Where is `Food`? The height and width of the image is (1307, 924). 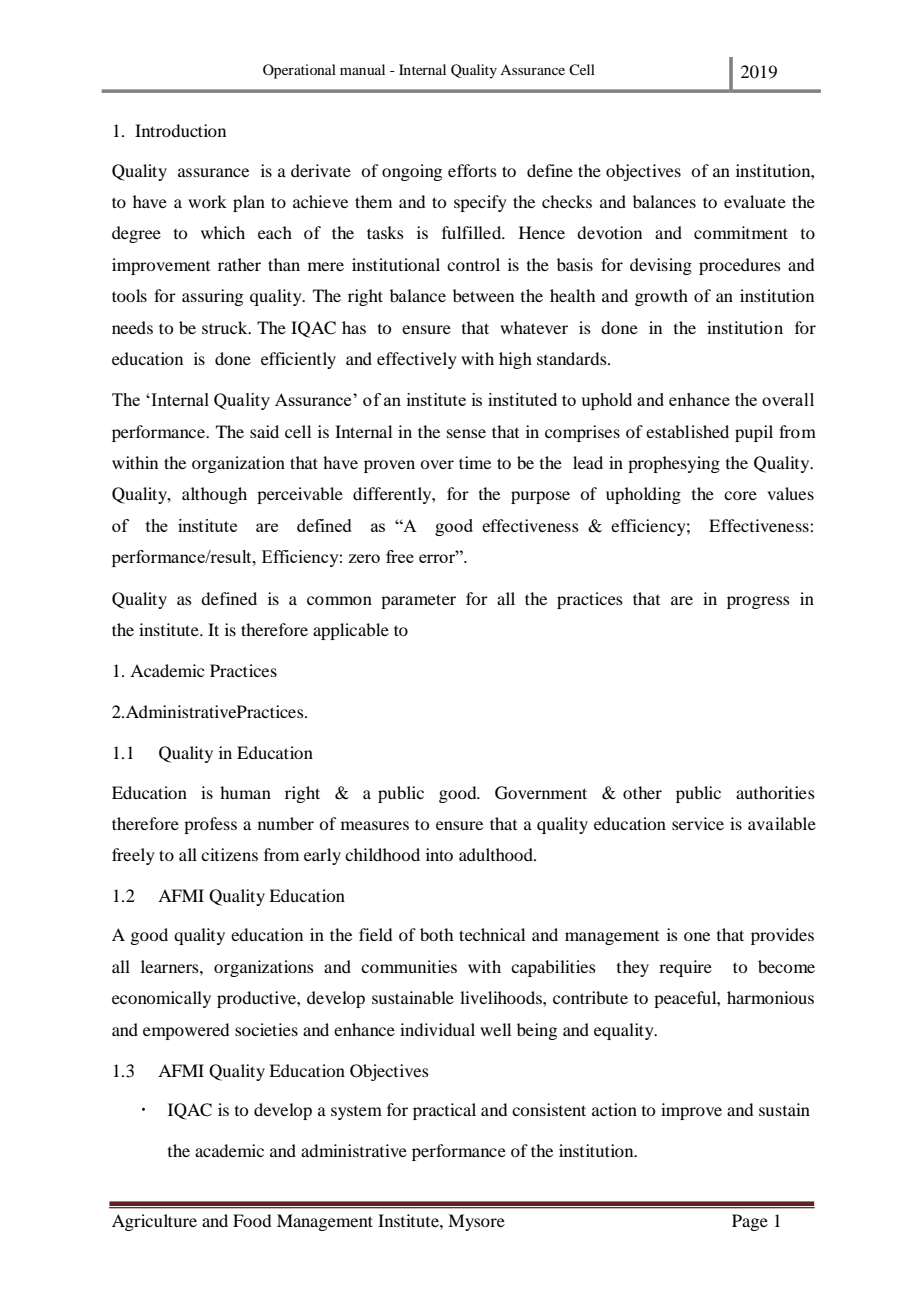 Food is located at coordinates (252, 1220).
